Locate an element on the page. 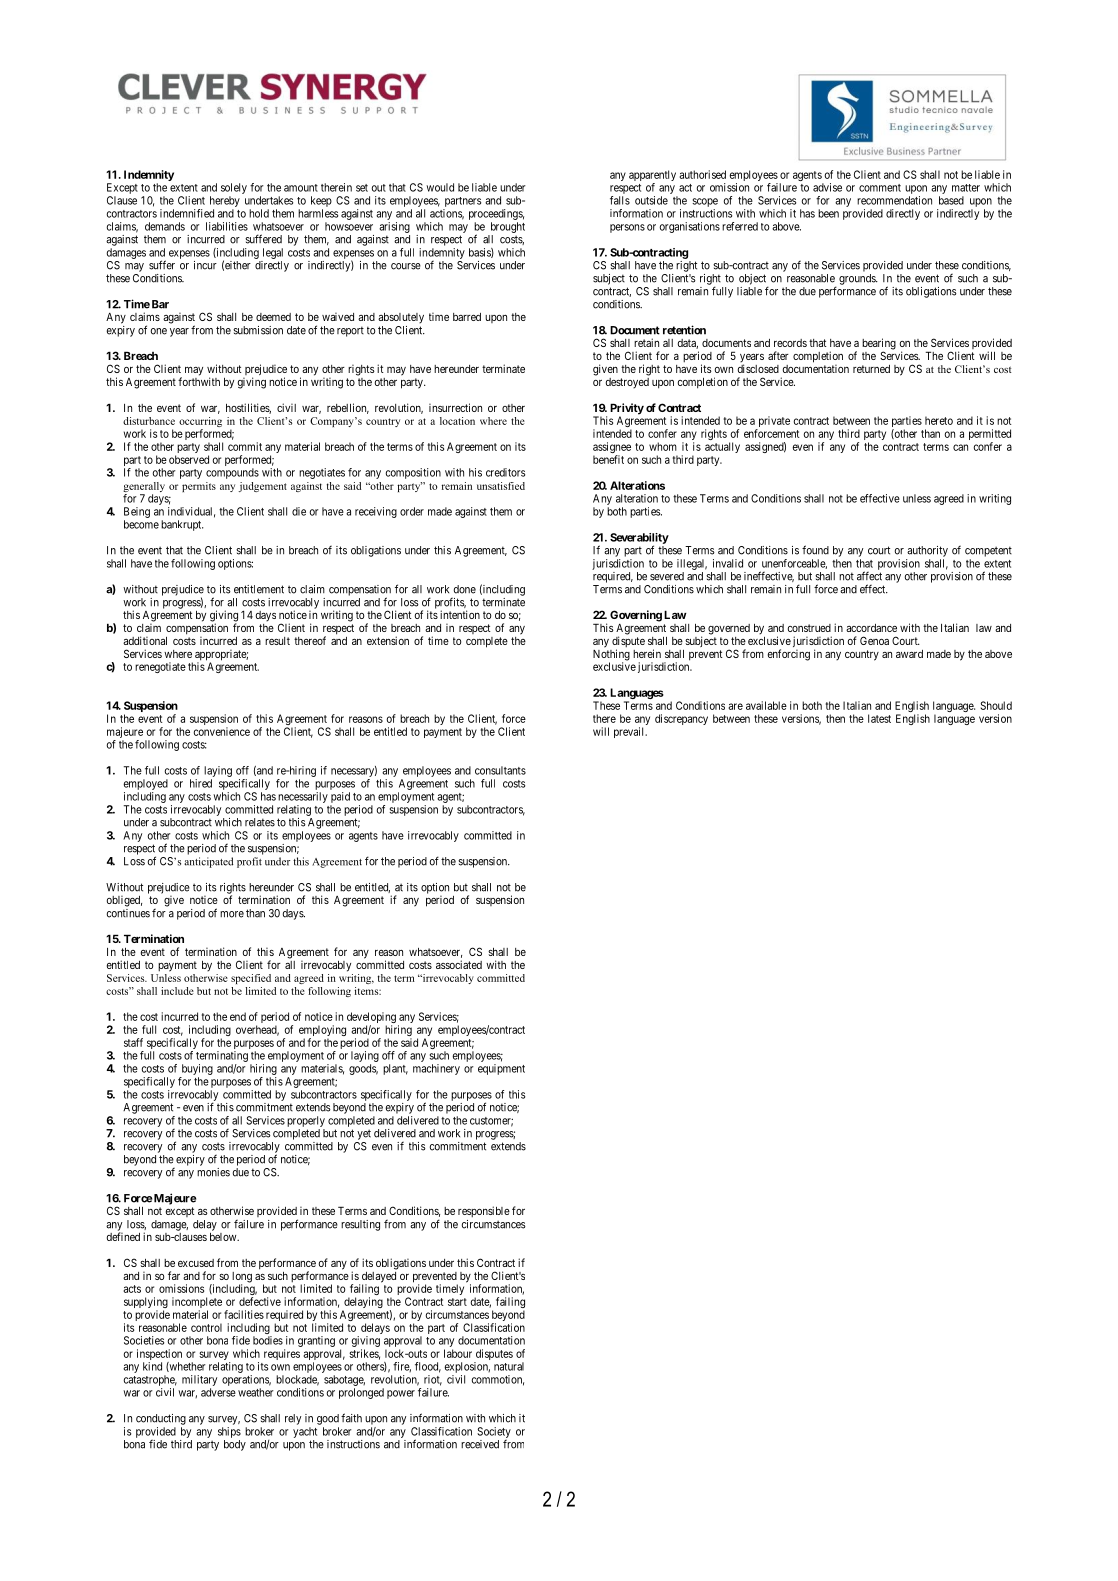 The width and height of the image is (1118, 1581). latest is located at coordinates (879, 718).
